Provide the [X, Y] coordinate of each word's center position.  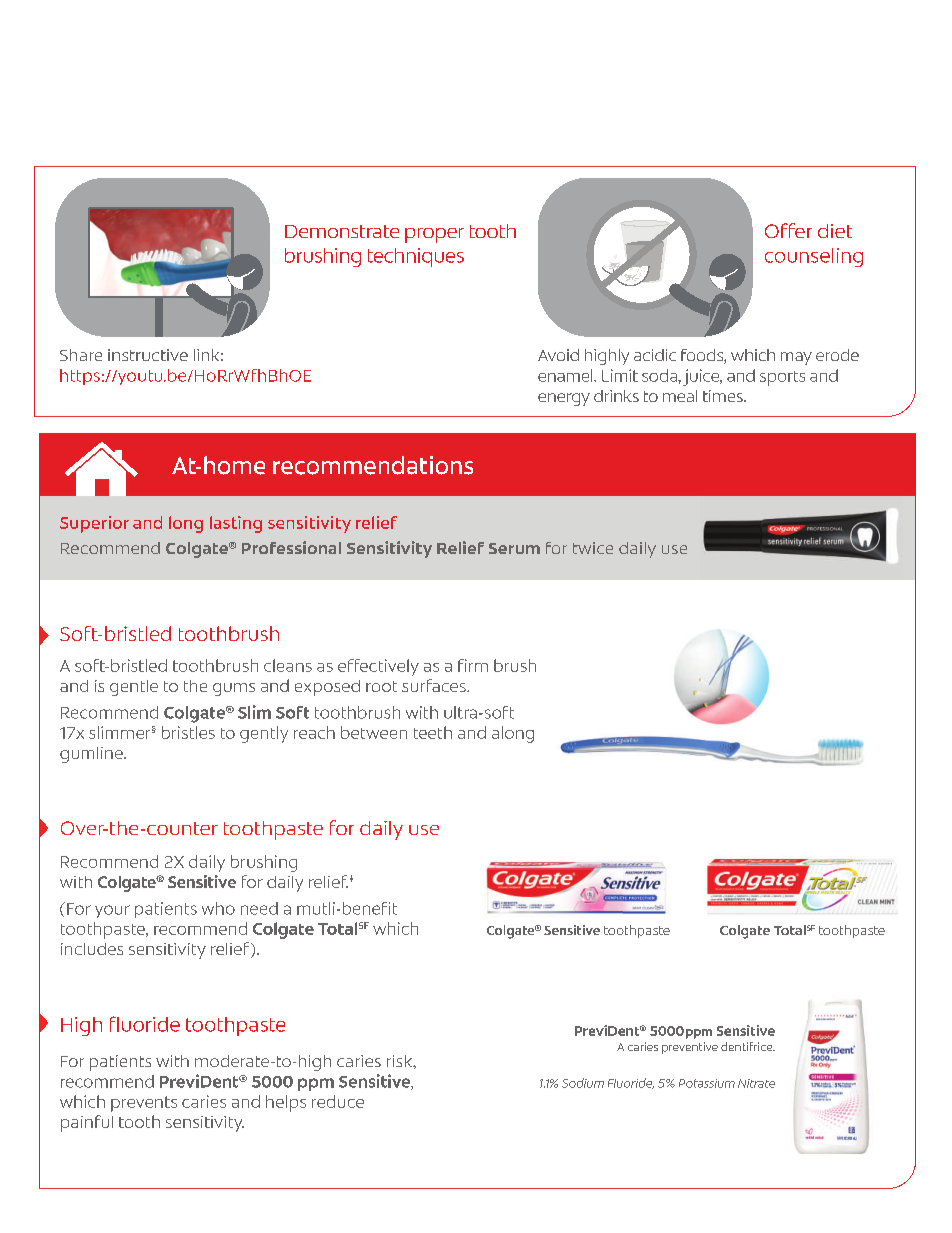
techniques [416, 257]
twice [593, 548]
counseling [814, 257]
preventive [690, 1048]
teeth [433, 732]
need [259, 908]
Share [81, 355]
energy [564, 399]
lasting [236, 524]
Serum [514, 548]
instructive [148, 355]
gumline [92, 755]
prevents [144, 1104]
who [218, 908]
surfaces [435, 685]
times [724, 396]
